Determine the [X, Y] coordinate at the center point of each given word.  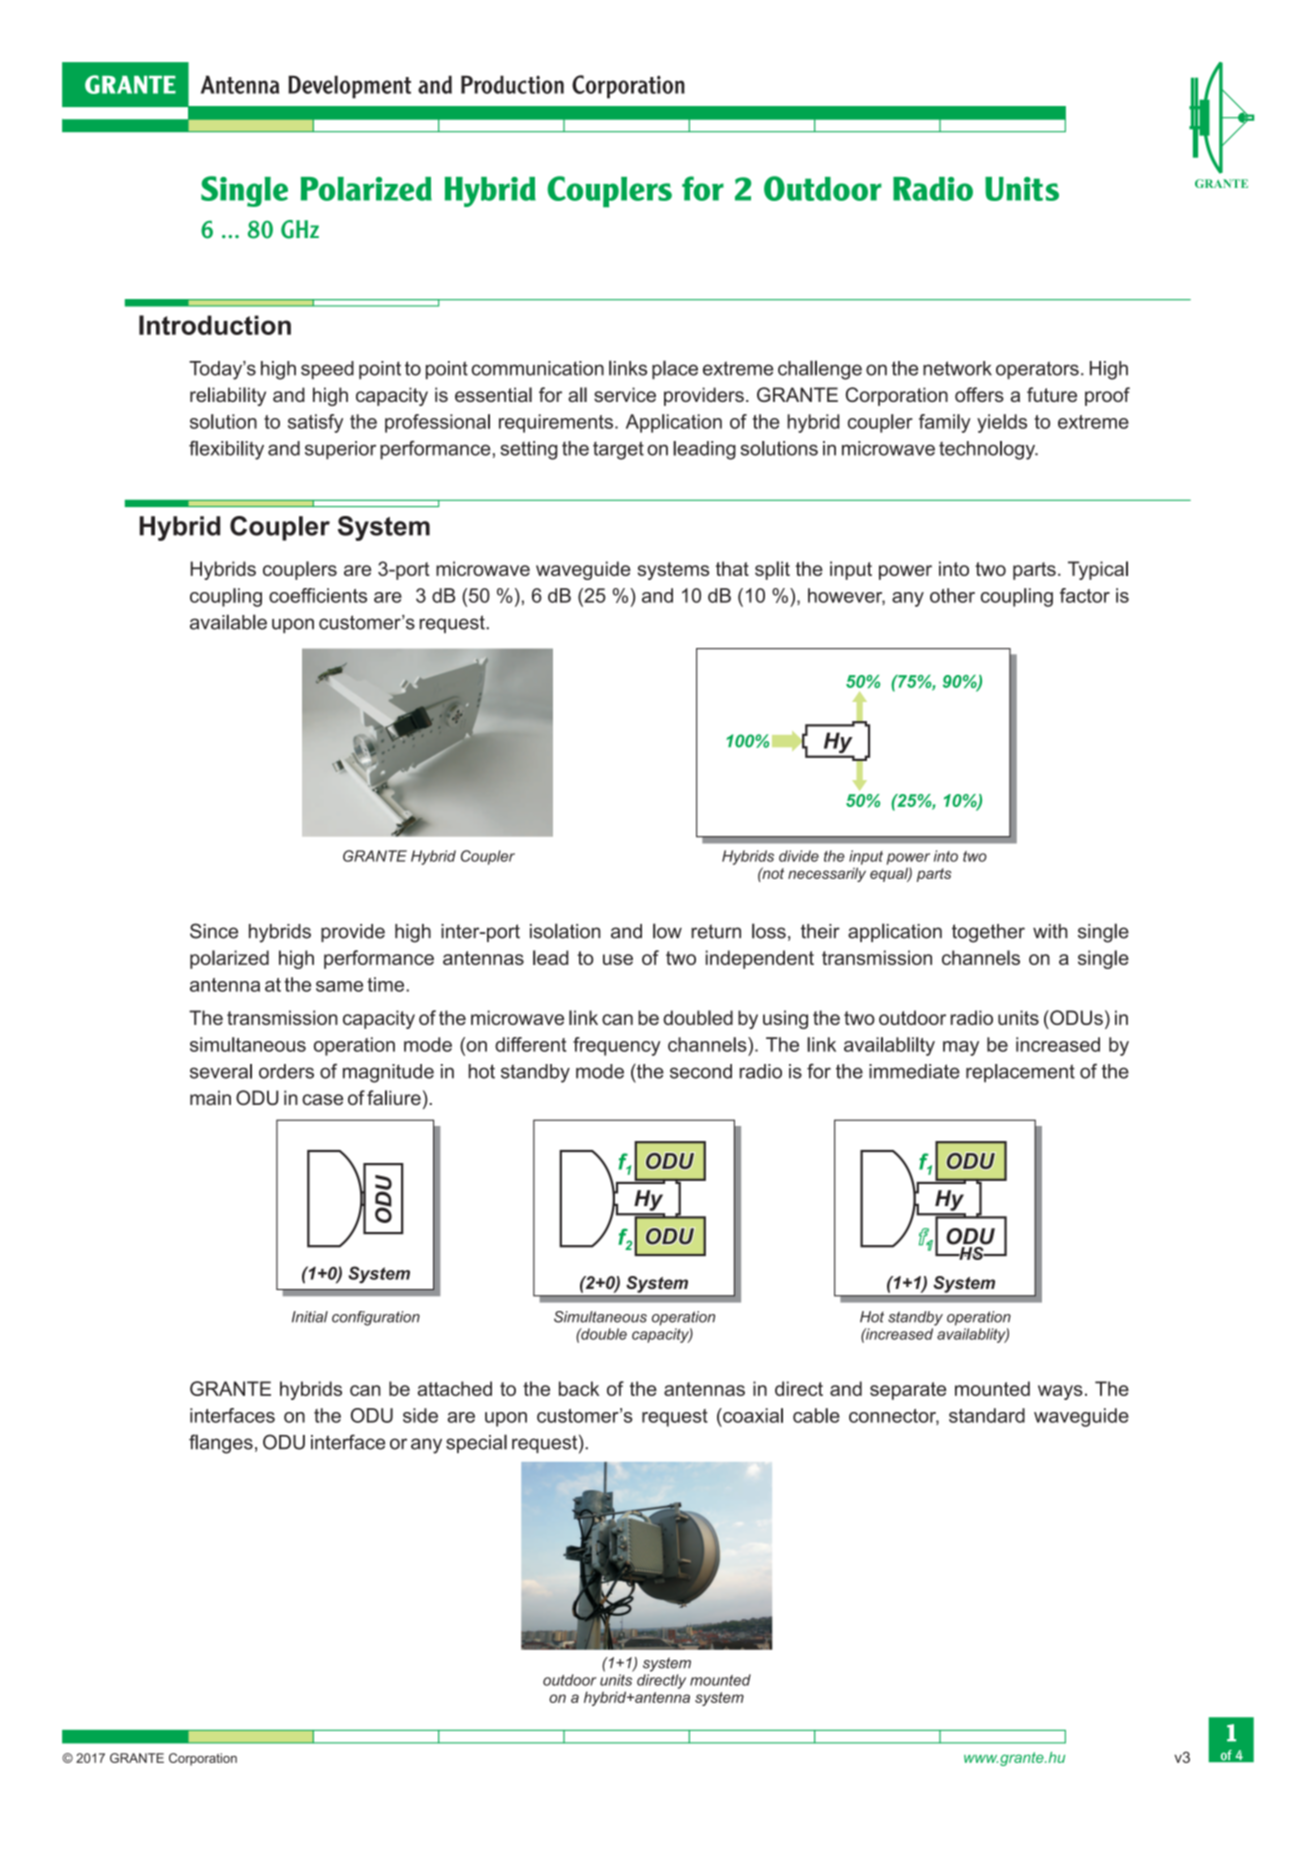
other [952, 595]
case [322, 1099]
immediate [914, 1071]
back [579, 1388]
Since [214, 931]
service [625, 394]
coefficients [318, 595]
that [732, 568]
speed [327, 370]
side [420, 1415]
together [988, 933]
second [701, 1071]
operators [1037, 370]
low [667, 931]
